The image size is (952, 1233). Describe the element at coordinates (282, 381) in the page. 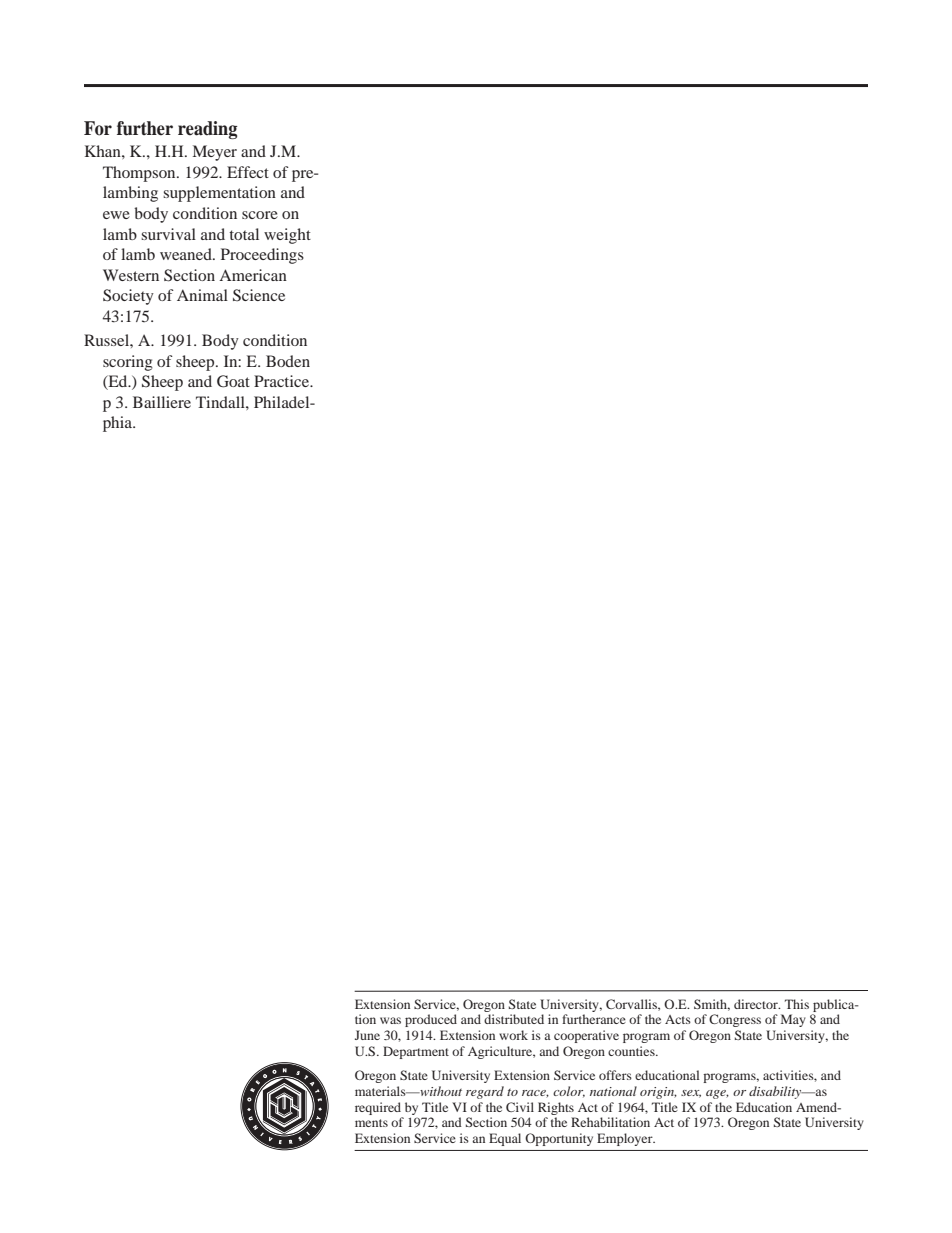

I see `Practice` at that location.
